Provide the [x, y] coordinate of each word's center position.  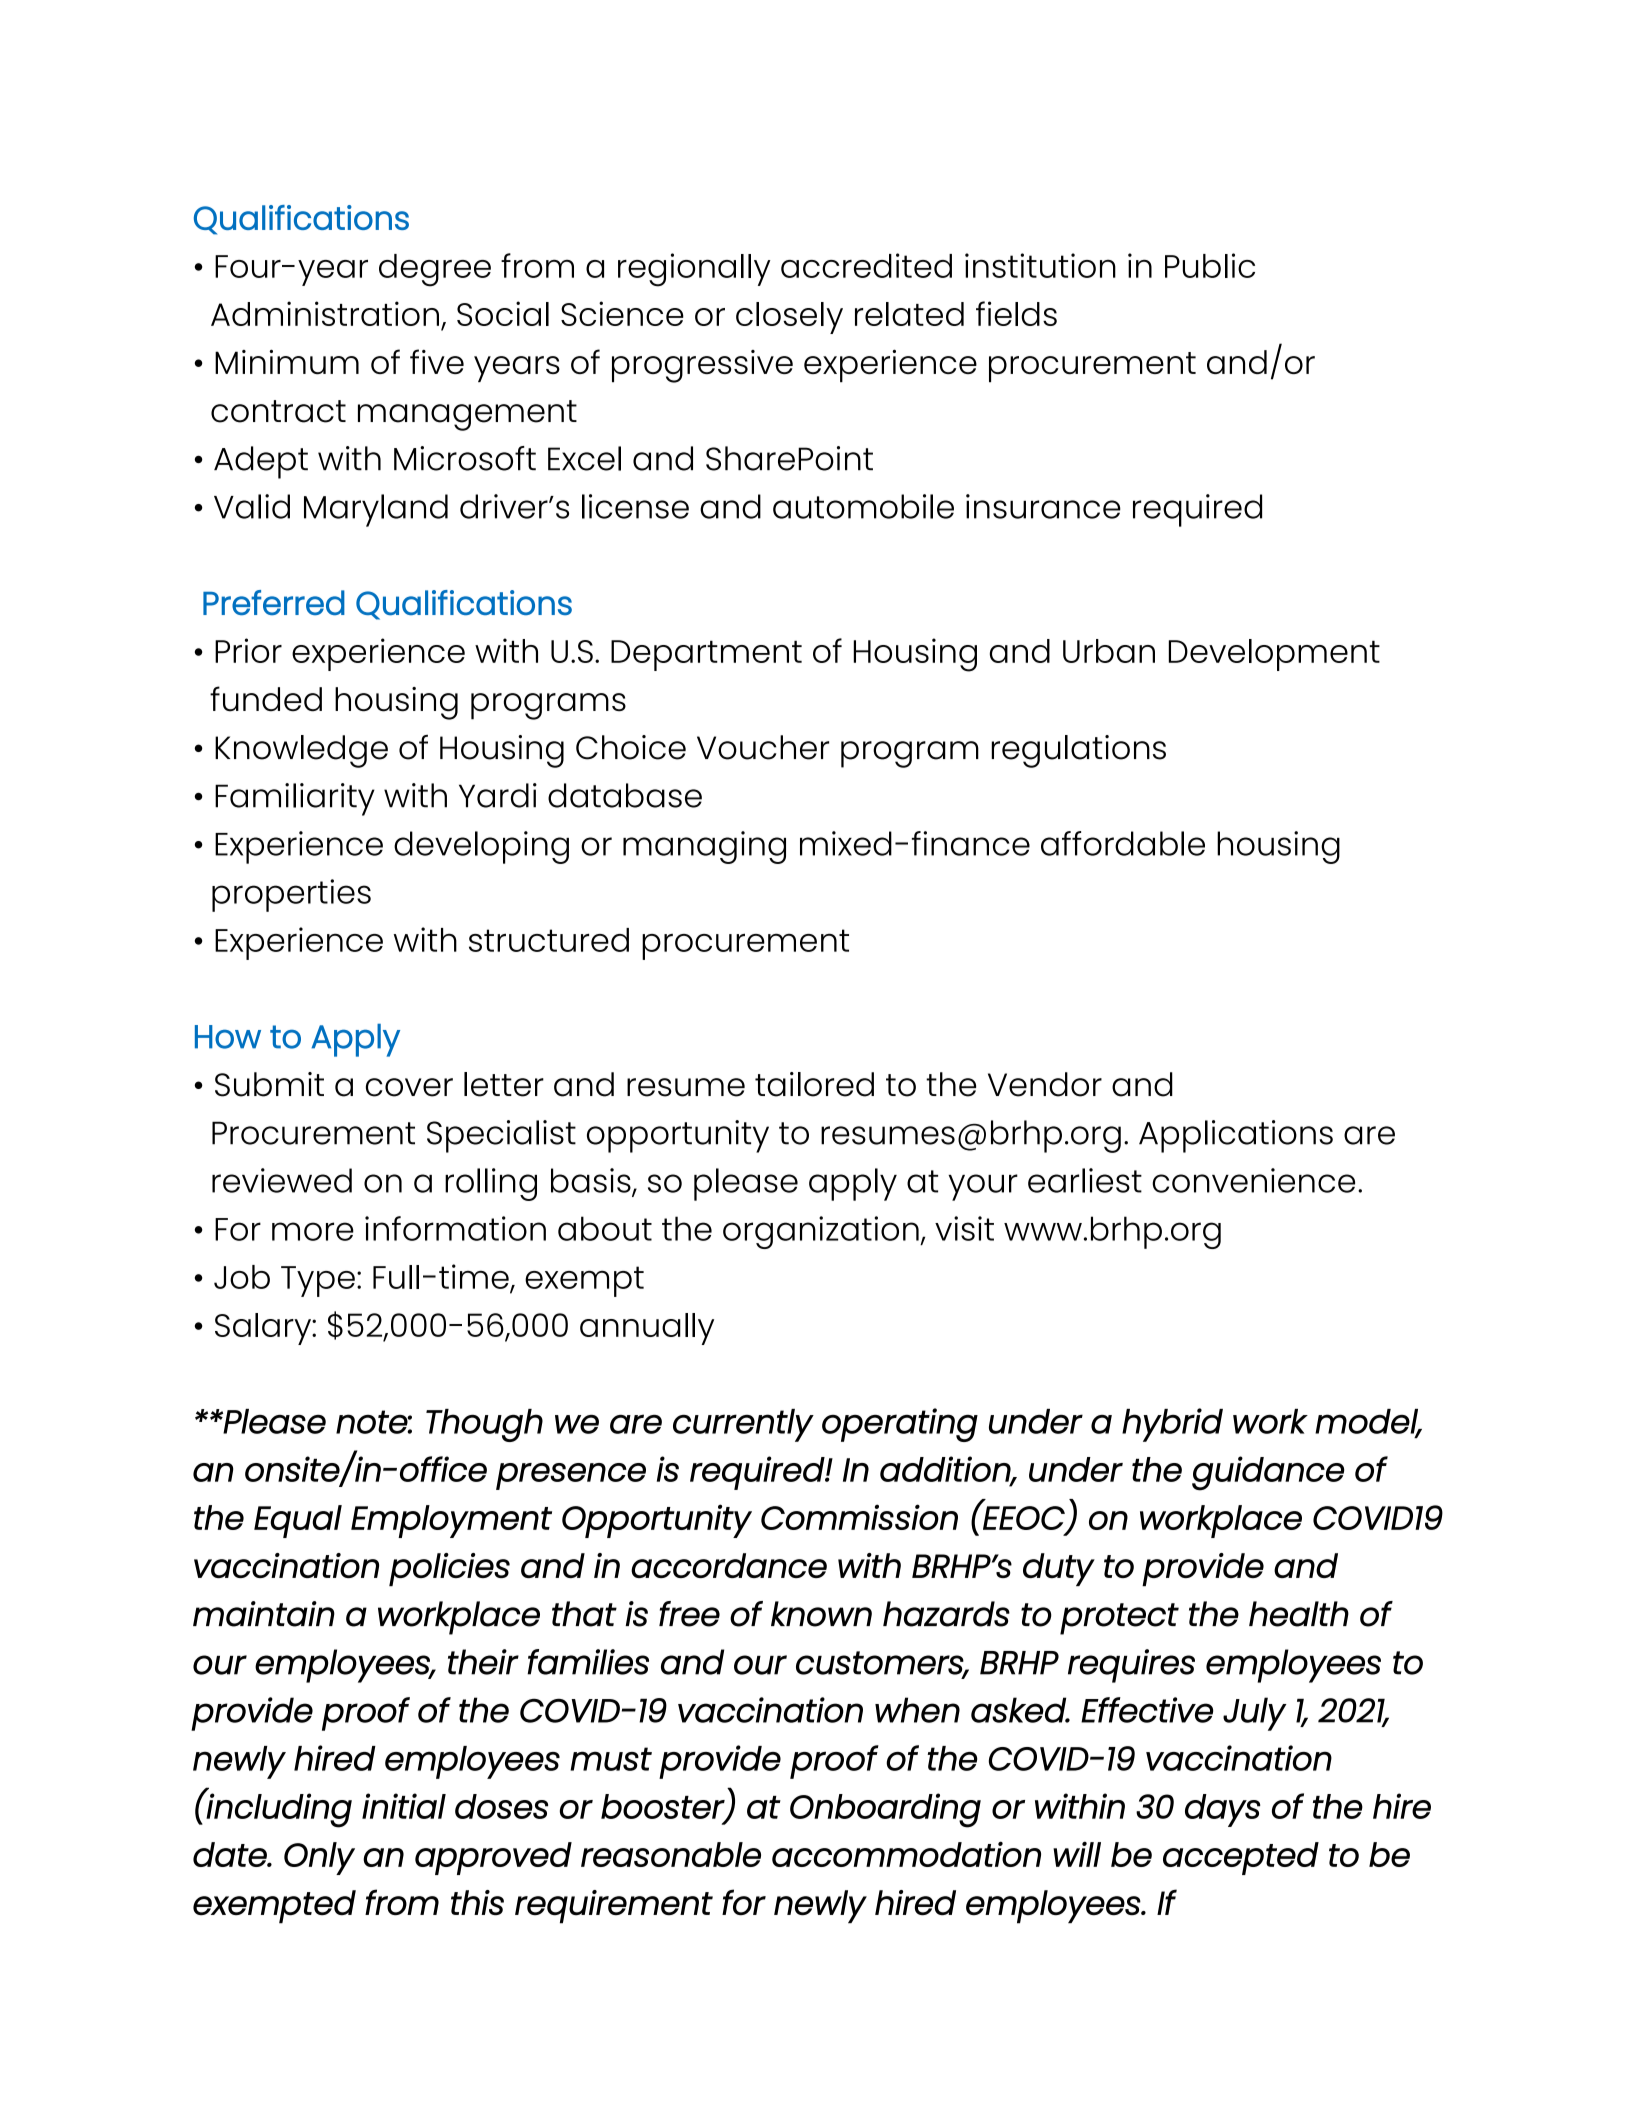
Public [1210, 265]
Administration [325, 313]
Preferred [274, 602]
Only [319, 1858]
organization [822, 1232]
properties [291, 895]
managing [704, 847]
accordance [729, 1565]
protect [1119, 1619]
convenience [1253, 1180]
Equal [298, 1521]
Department [706, 655]
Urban [1109, 651]
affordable [1123, 843]
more [313, 1231]
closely [789, 318]
